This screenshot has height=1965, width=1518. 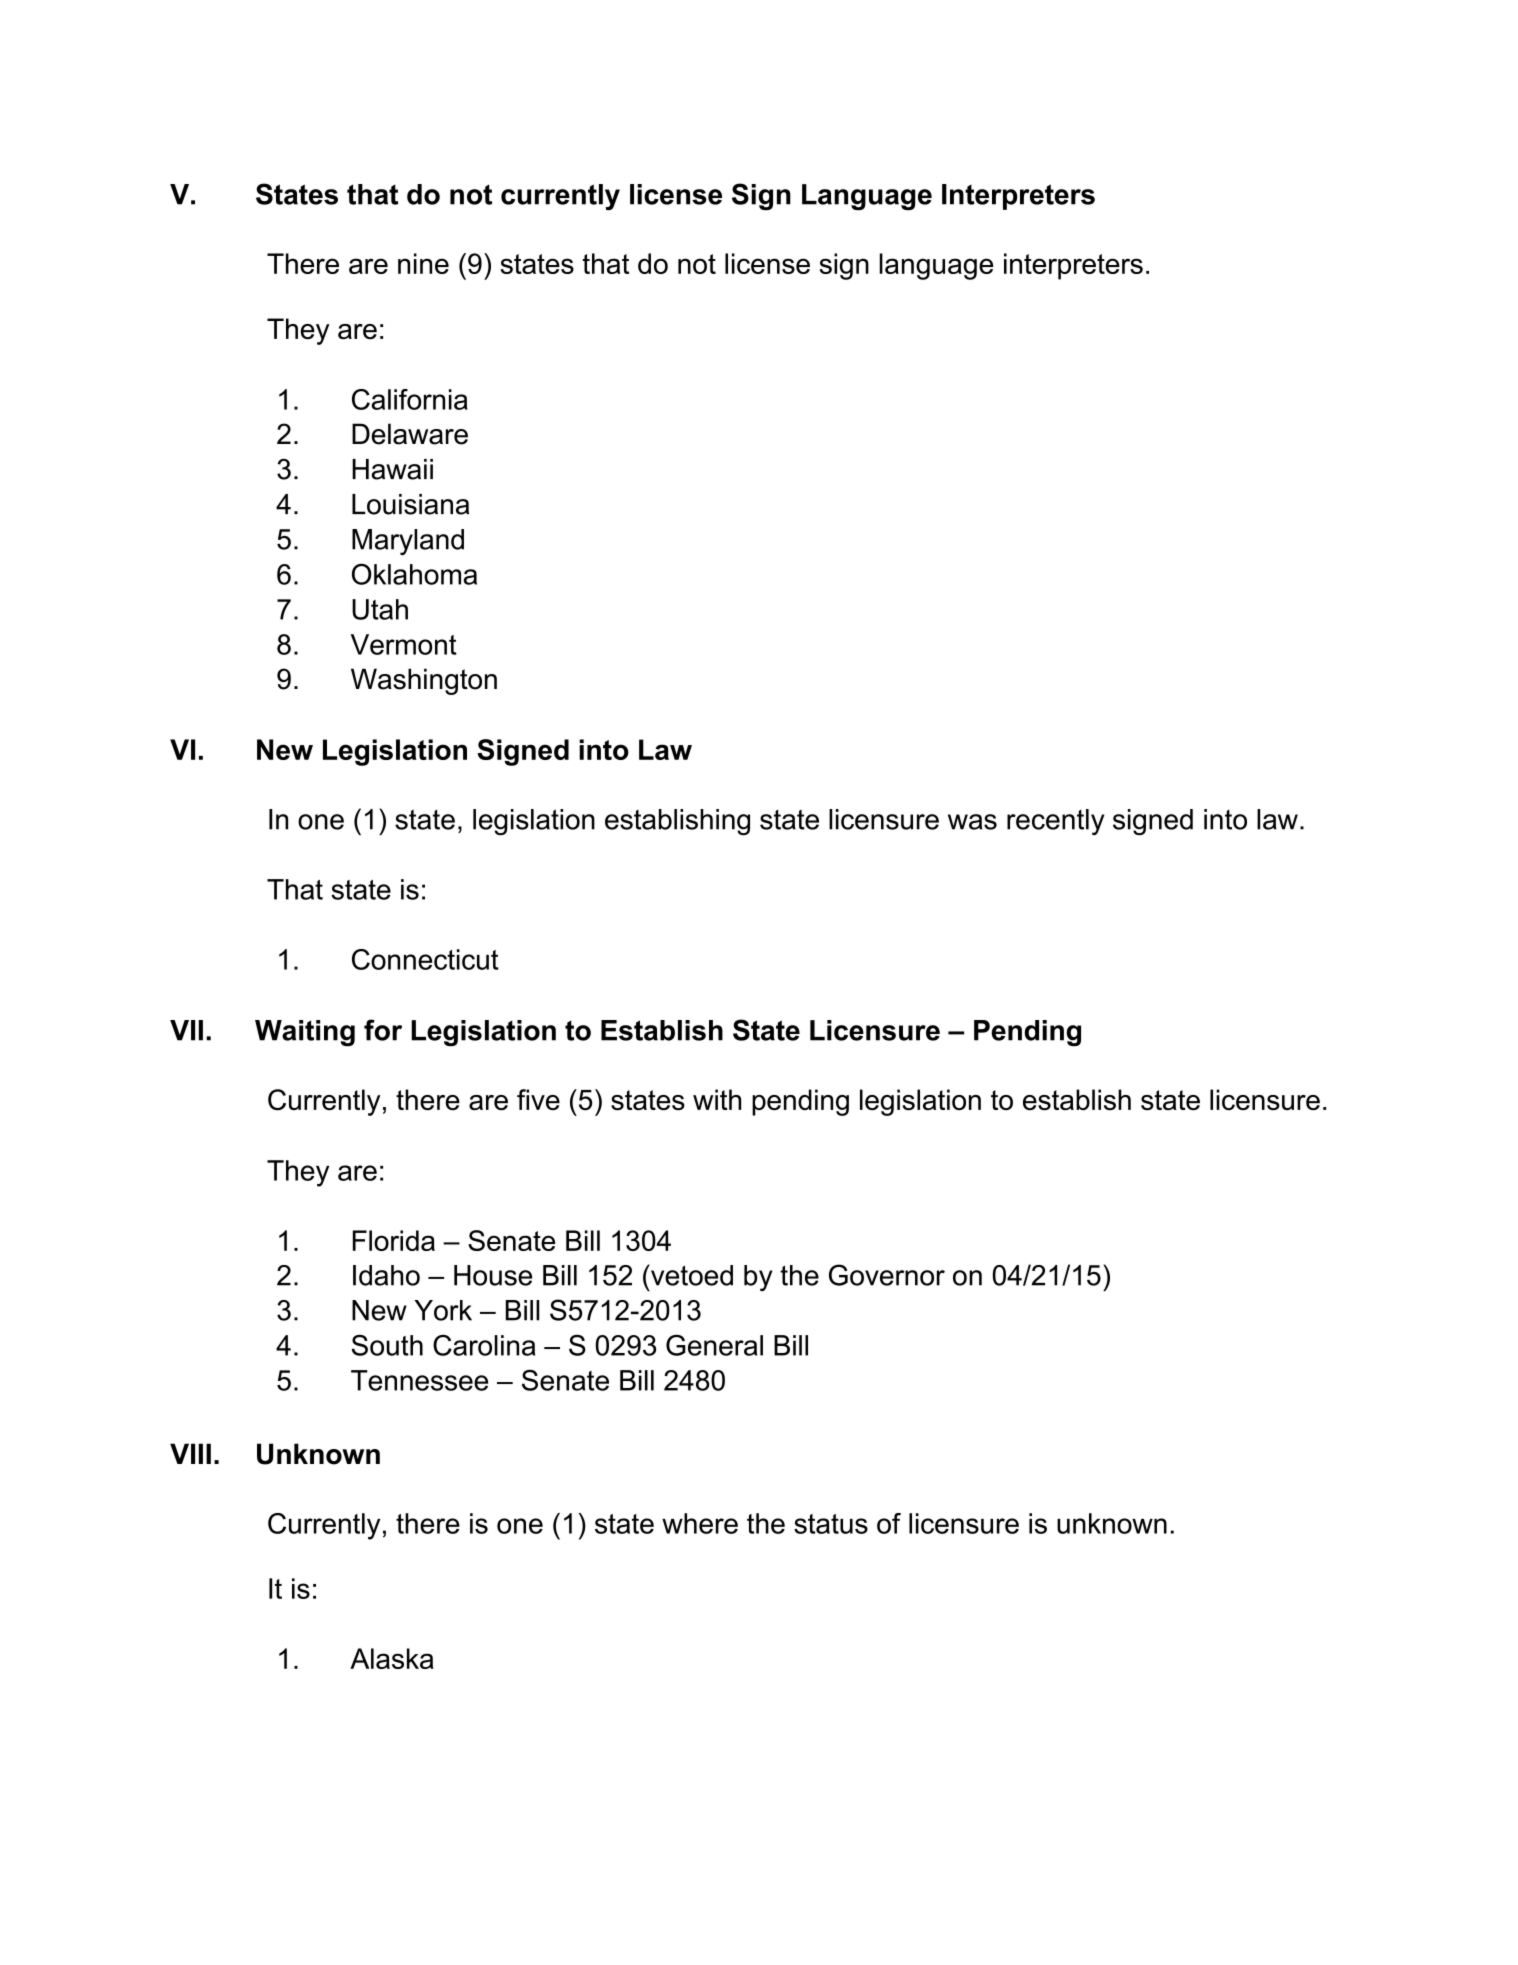 I want to click on California, so click(x=410, y=399).
